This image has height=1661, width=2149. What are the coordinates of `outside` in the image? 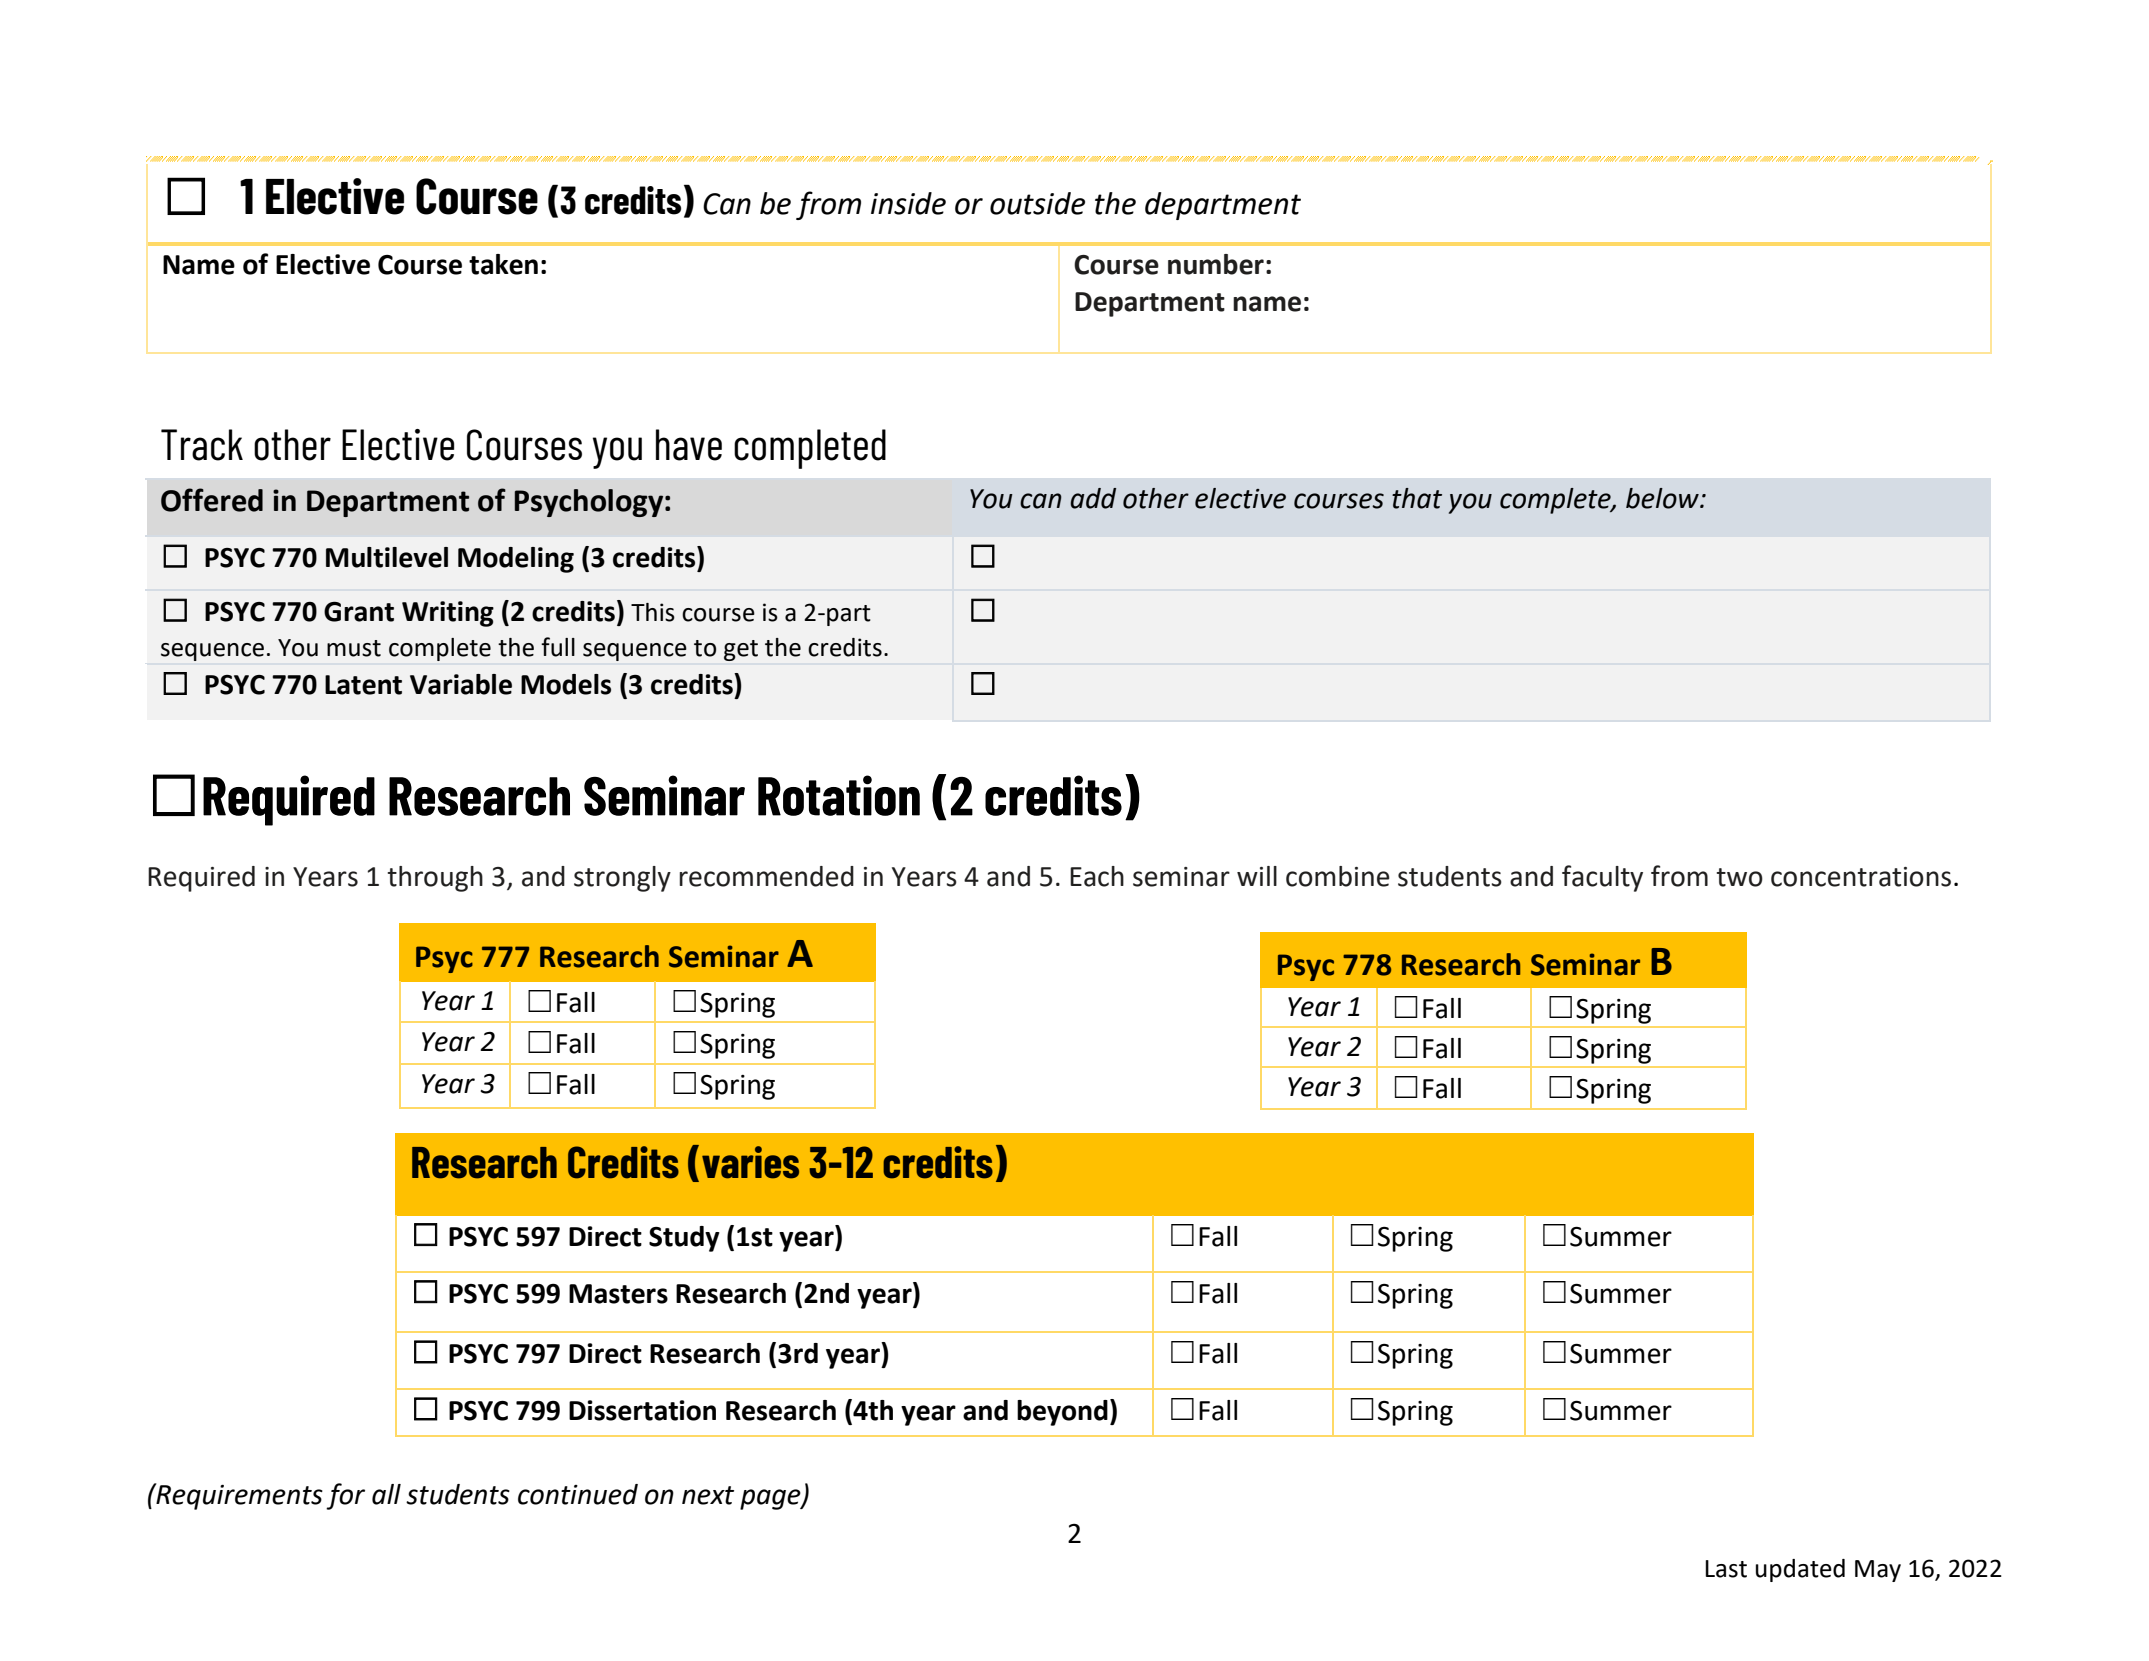 It's located at (1037, 203).
